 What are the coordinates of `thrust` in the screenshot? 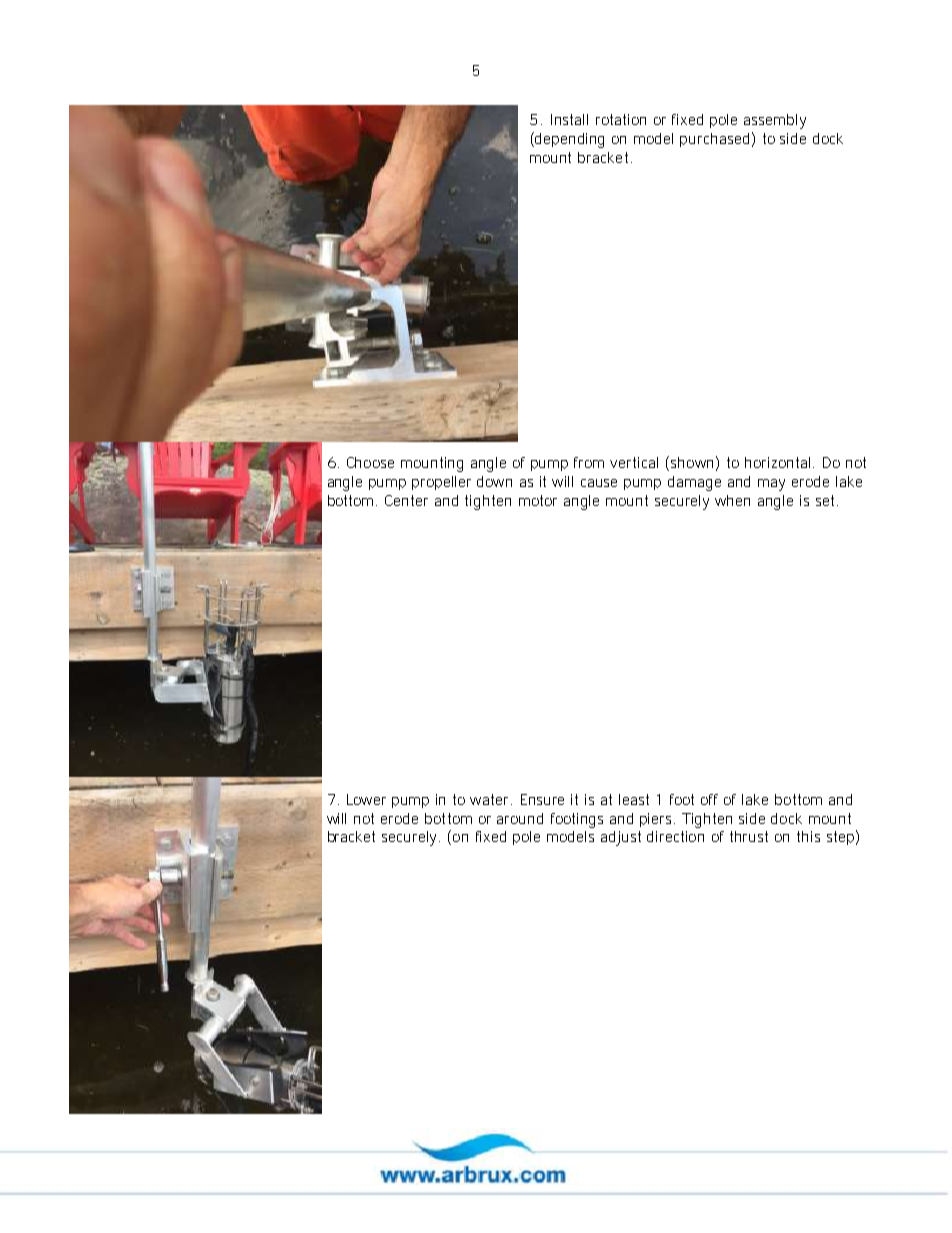 It's located at (749, 836).
